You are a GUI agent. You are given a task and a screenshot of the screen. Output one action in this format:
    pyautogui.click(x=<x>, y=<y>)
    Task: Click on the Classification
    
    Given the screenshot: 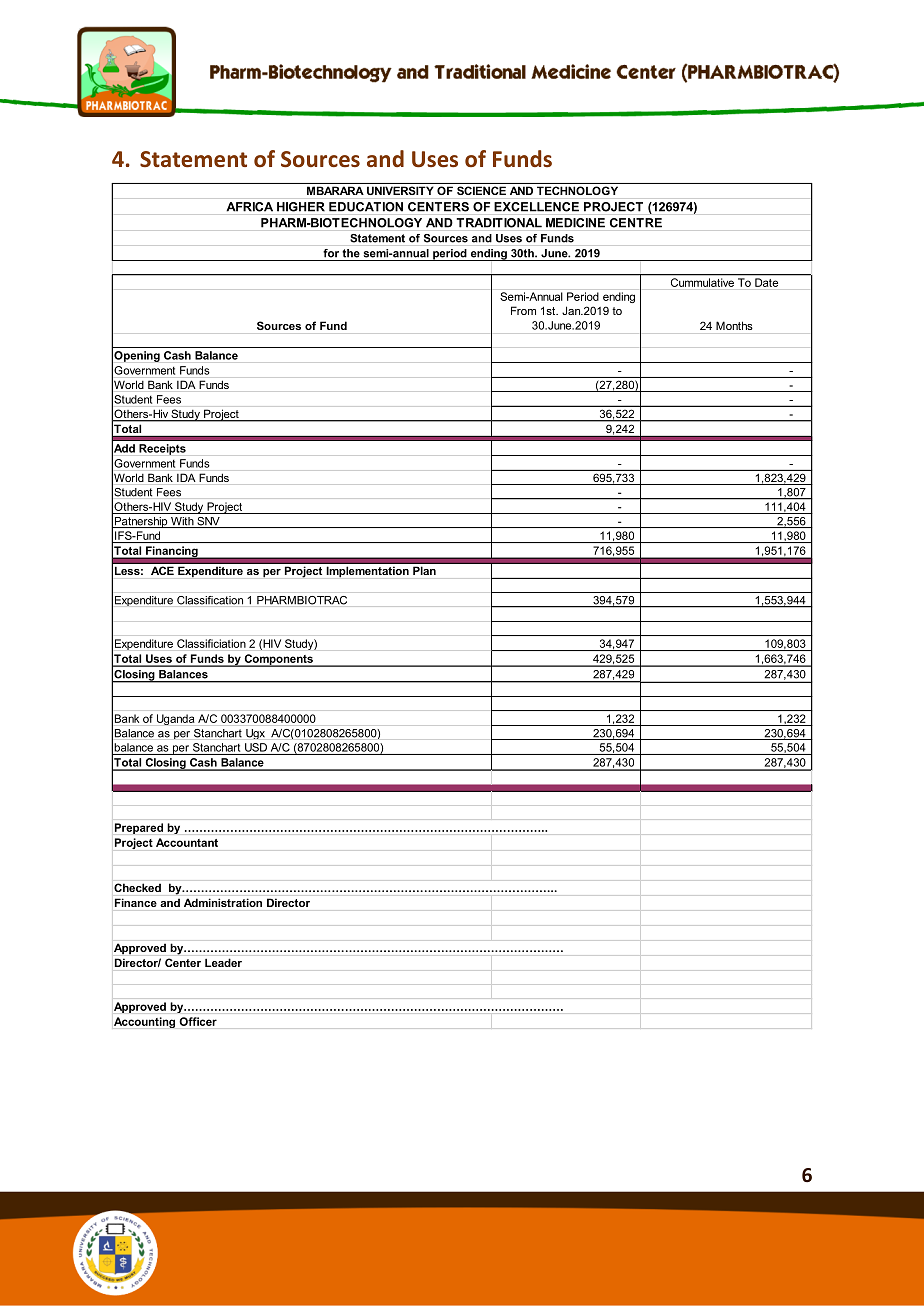 What is the action you would take?
    pyautogui.click(x=210, y=600)
